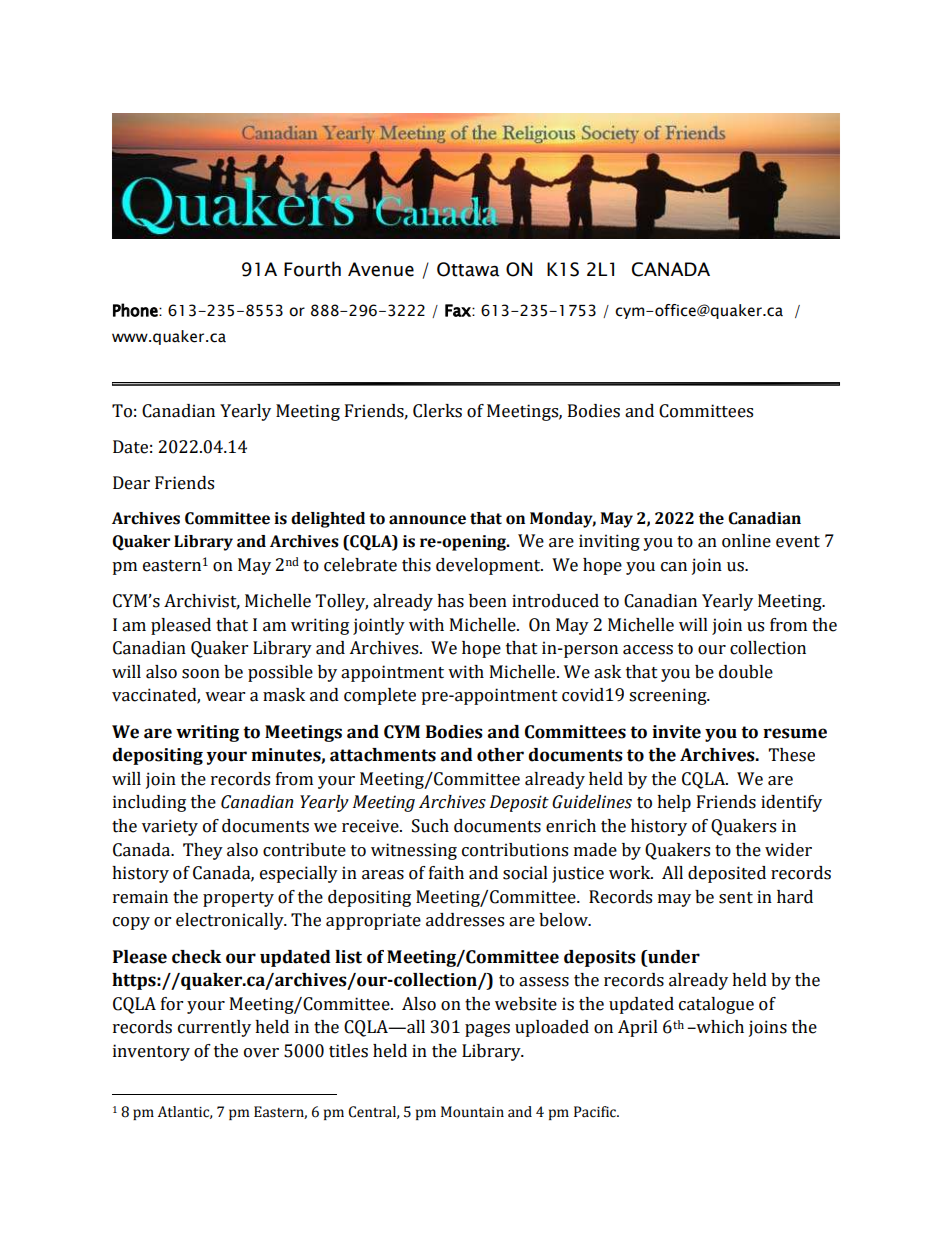 This screenshot has height=1233, width=952. What do you see at coordinates (238, 899) in the screenshot?
I see `property` at bounding box center [238, 899].
